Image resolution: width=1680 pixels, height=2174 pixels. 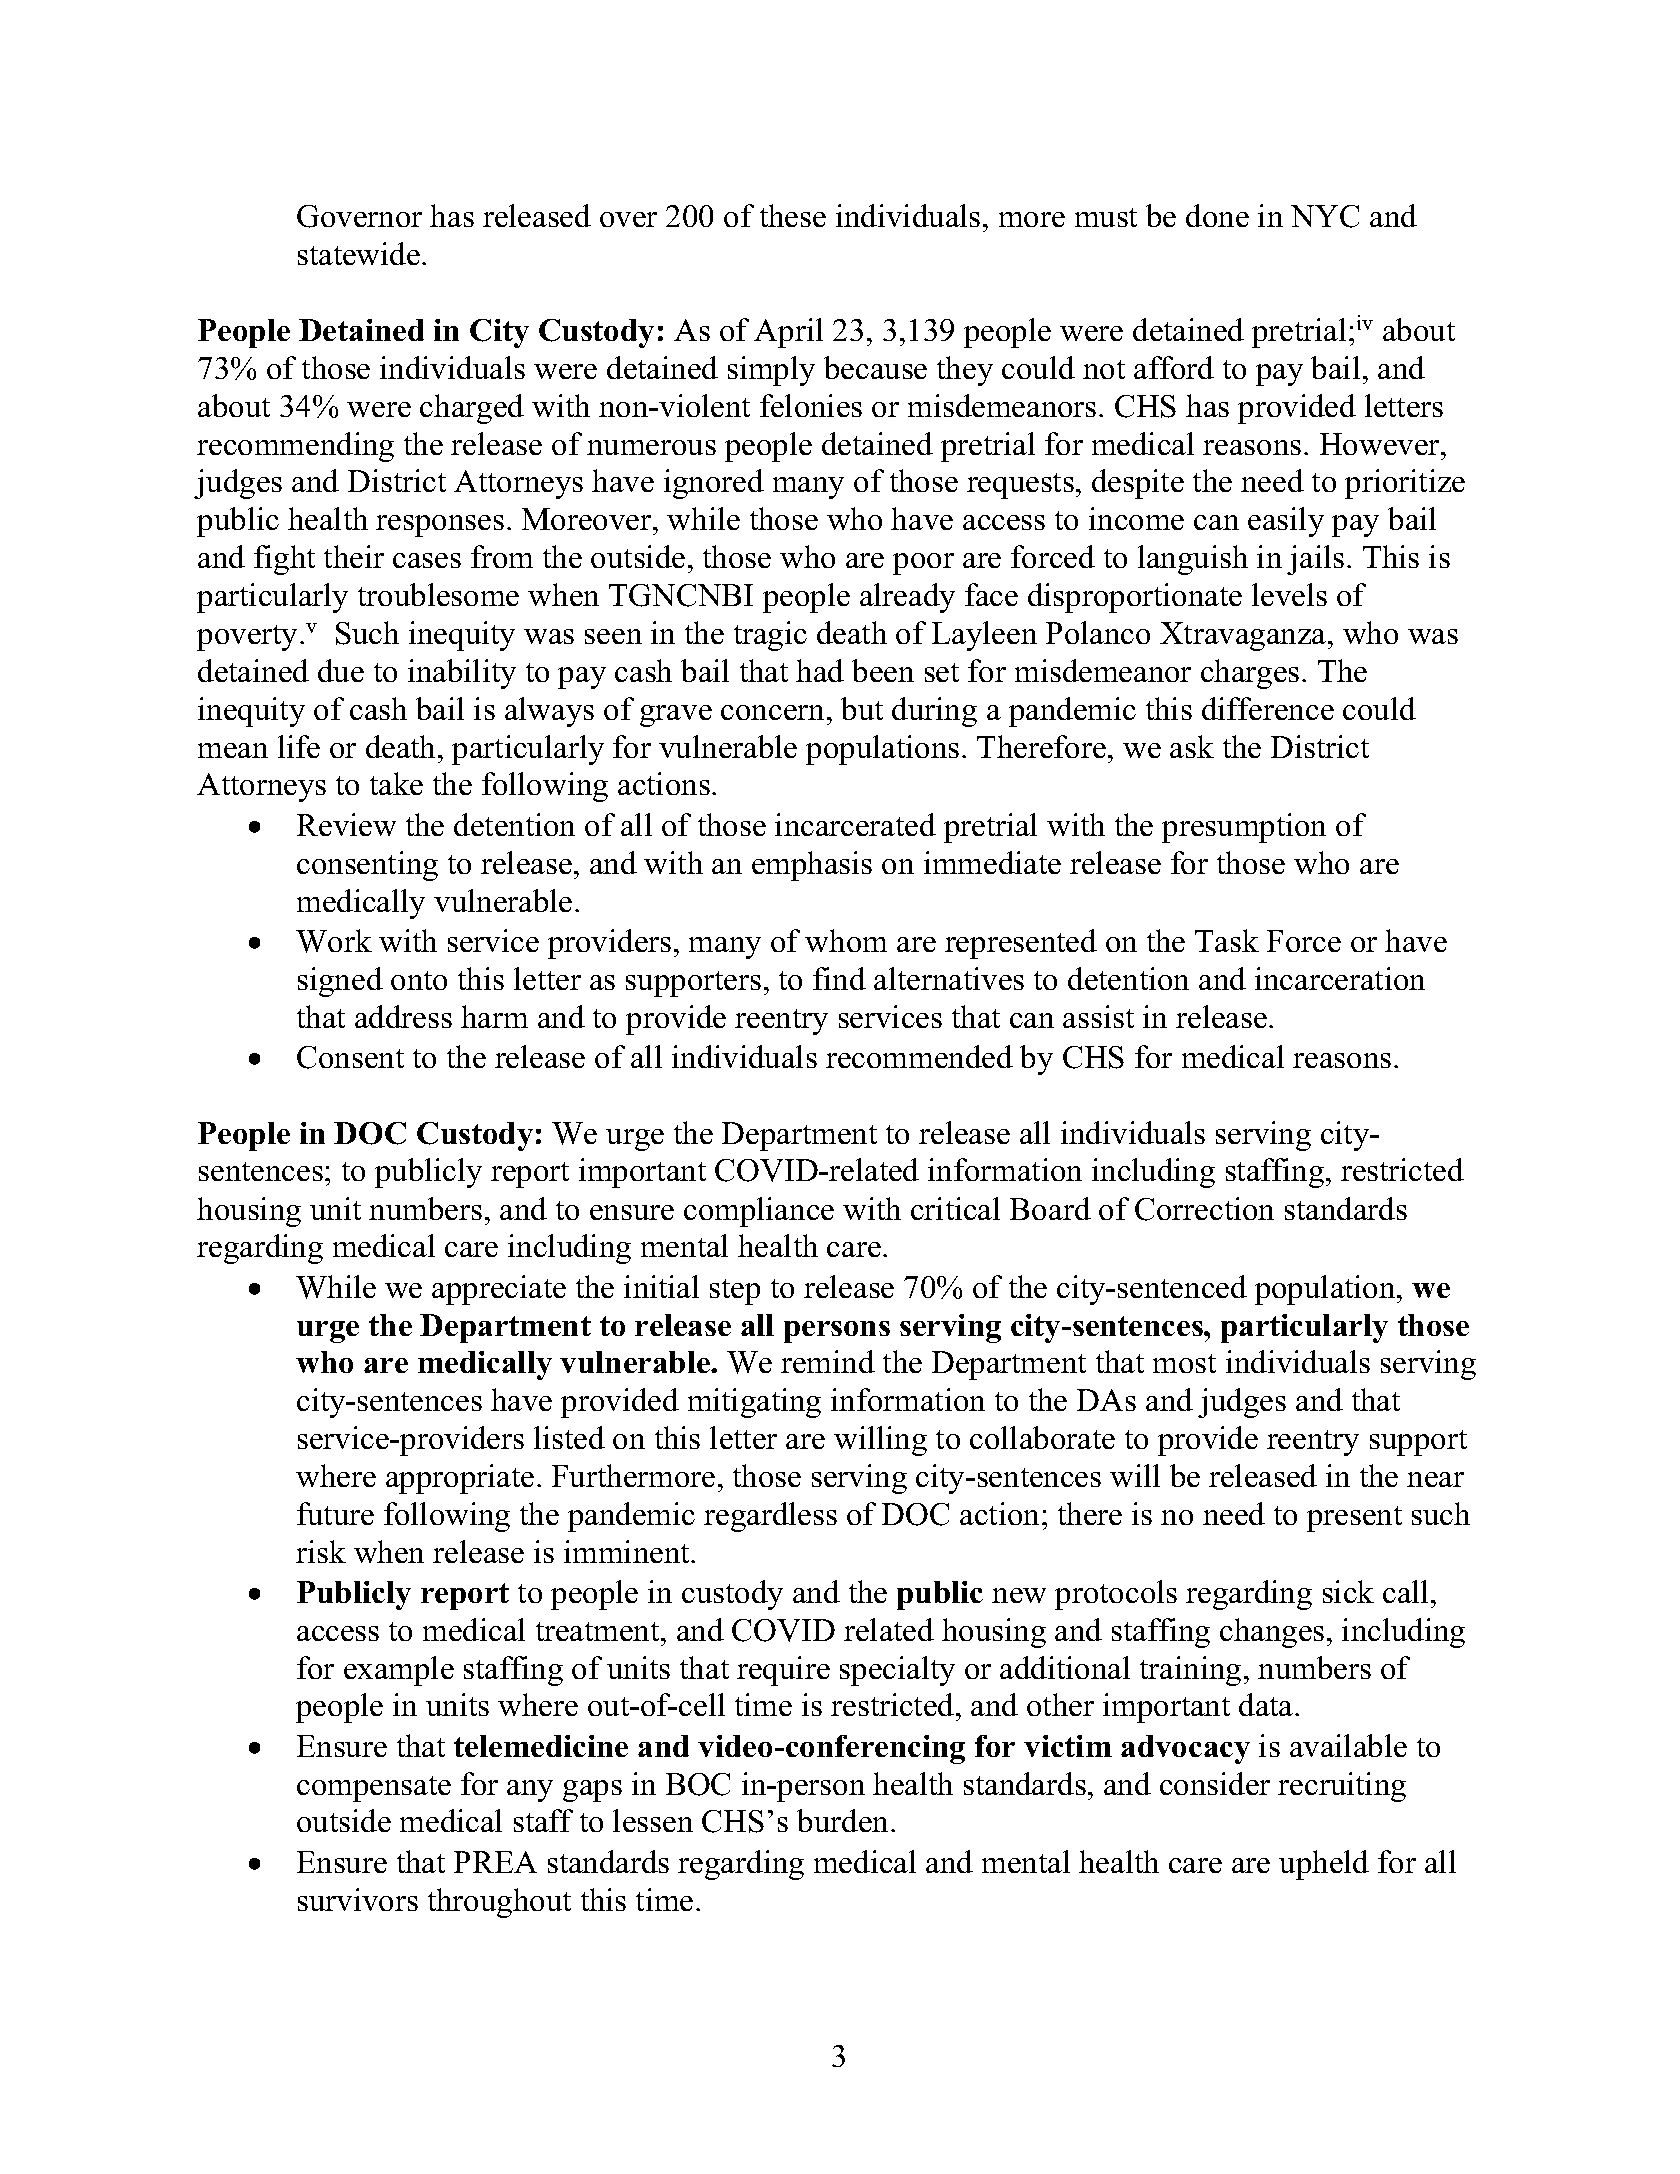 I want to click on incarcerated, so click(x=855, y=824).
